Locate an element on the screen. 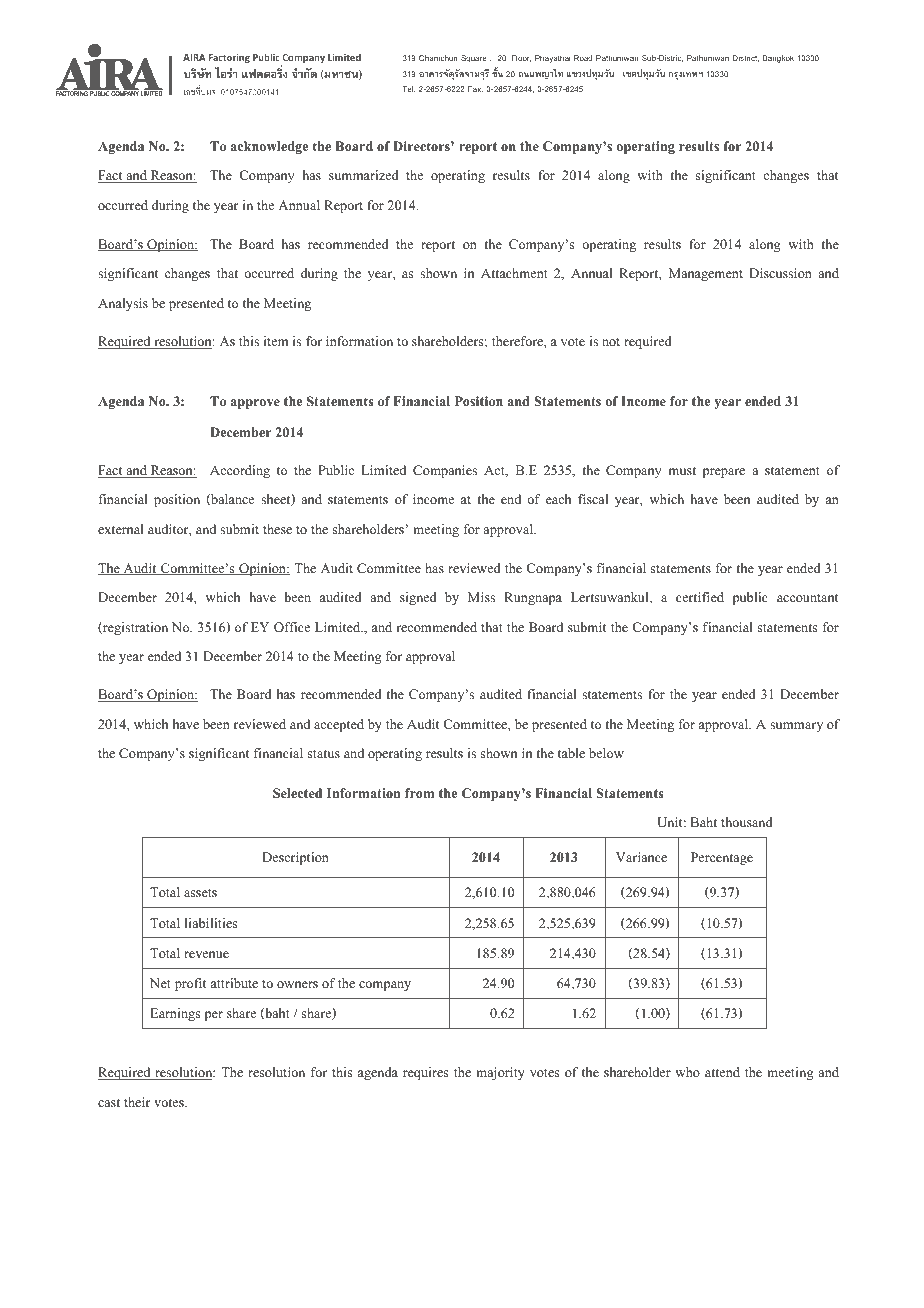  attend is located at coordinates (722, 1072).
